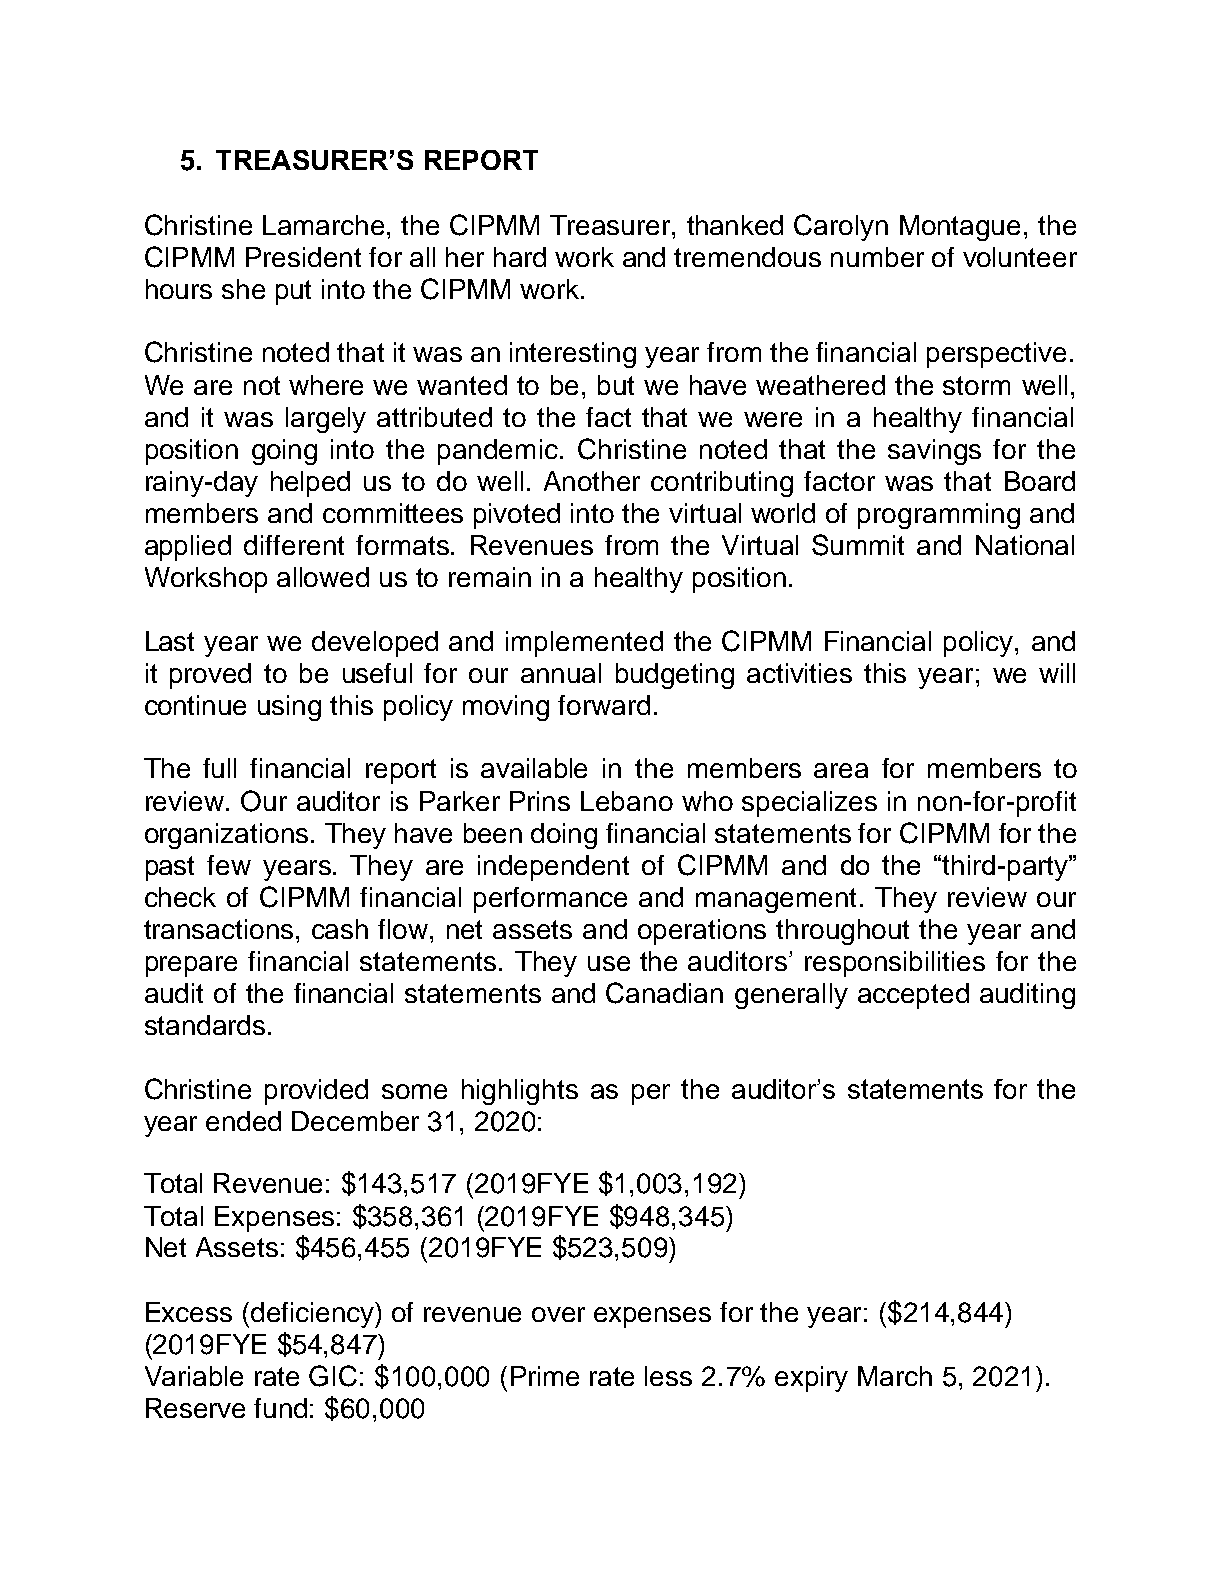 This screenshot has width=1220, height=1579. Describe the element at coordinates (960, 228) in the screenshot. I see `Montague` at that location.
